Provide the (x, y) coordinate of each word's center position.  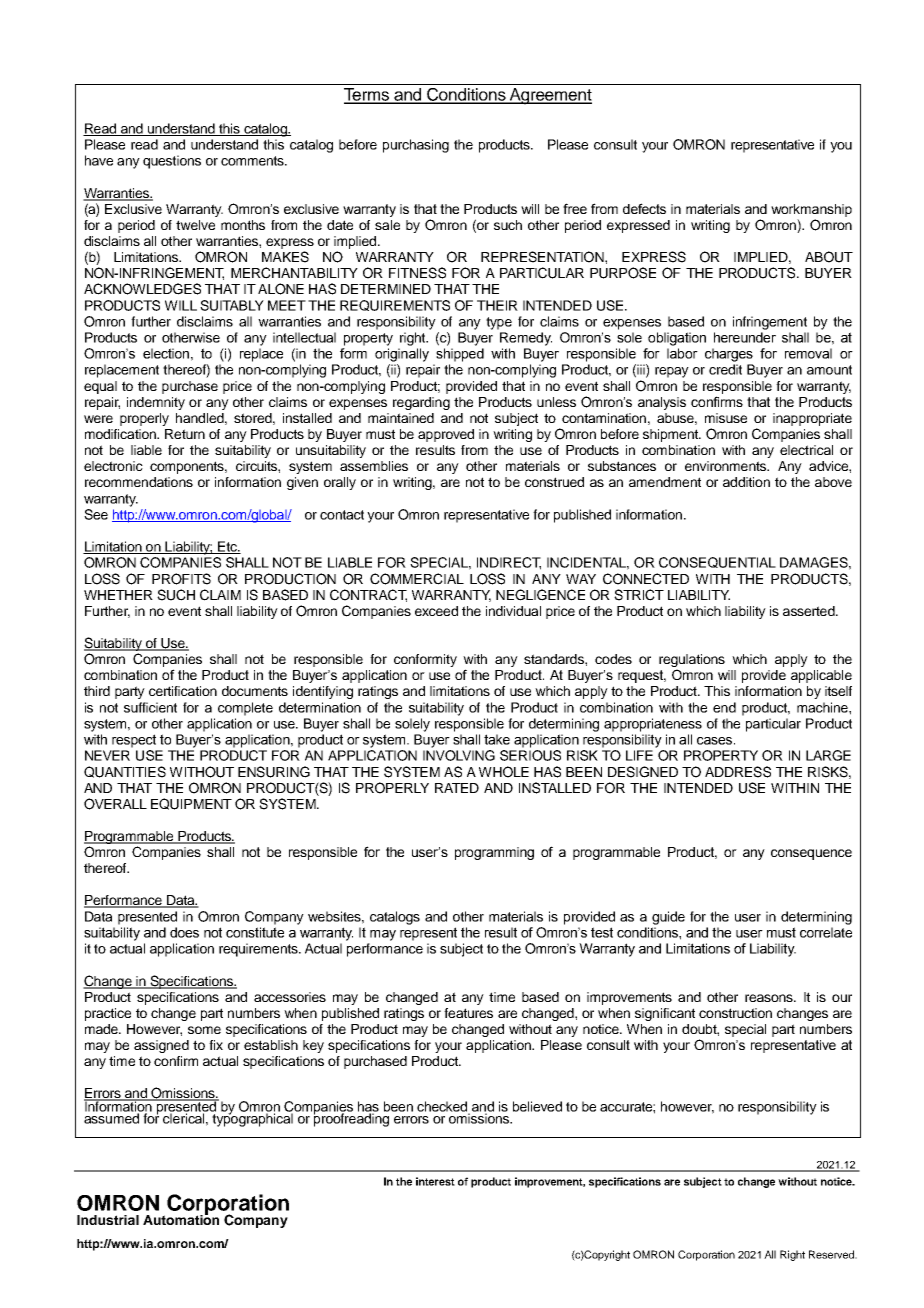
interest (435, 1181)
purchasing (416, 146)
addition (746, 482)
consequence (811, 854)
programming (494, 853)
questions (172, 162)
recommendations (139, 482)
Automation (181, 1218)
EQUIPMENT (191, 804)
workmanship (811, 210)
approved (446, 435)
